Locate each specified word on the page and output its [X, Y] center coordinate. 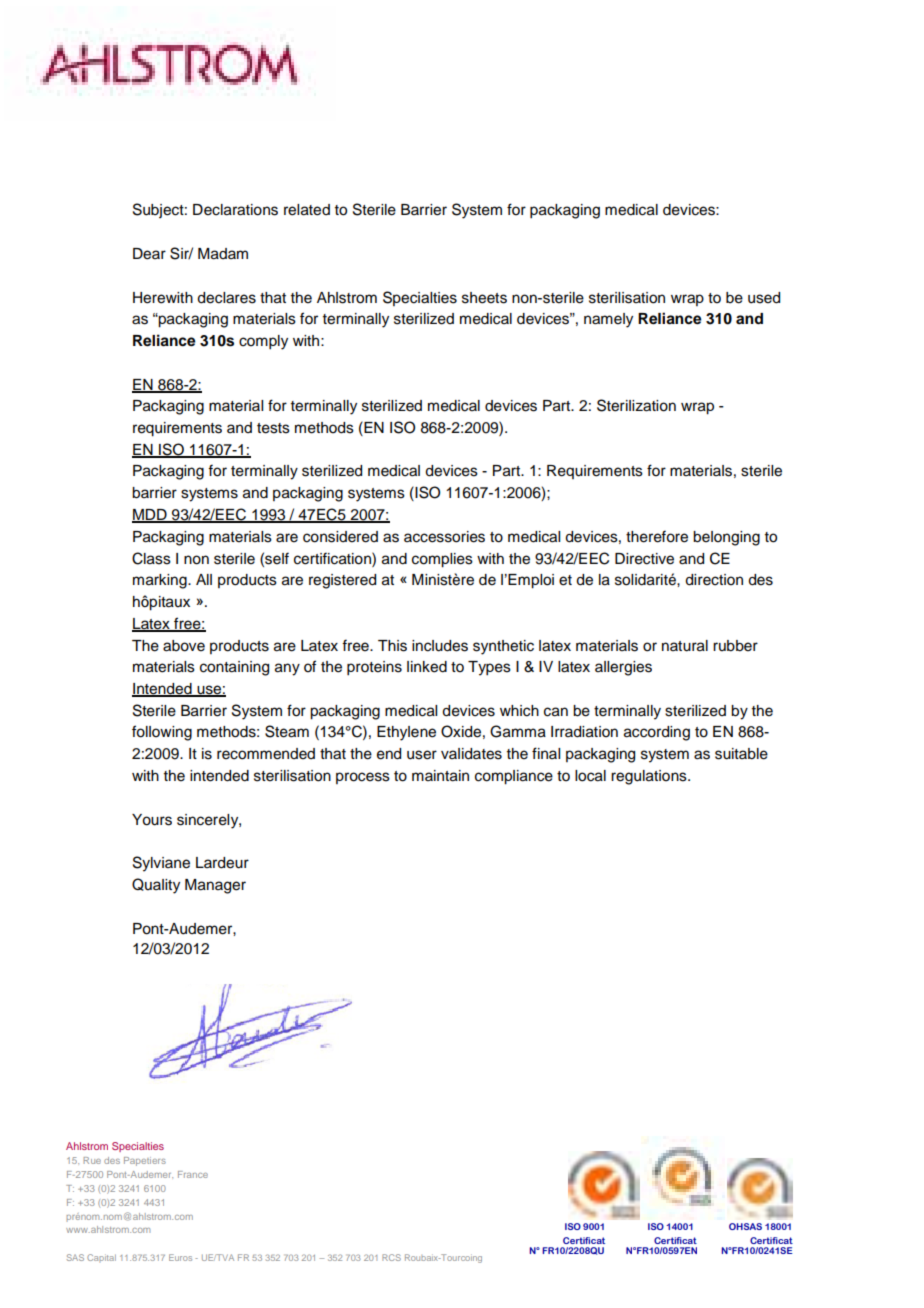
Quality [156, 886]
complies [442, 560]
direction [714, 580]
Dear [149, 254]
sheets [484, 298]
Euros [180, 1257]
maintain [440, 776]
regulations [650, 777]
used [764, 298]
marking [161, 581]
